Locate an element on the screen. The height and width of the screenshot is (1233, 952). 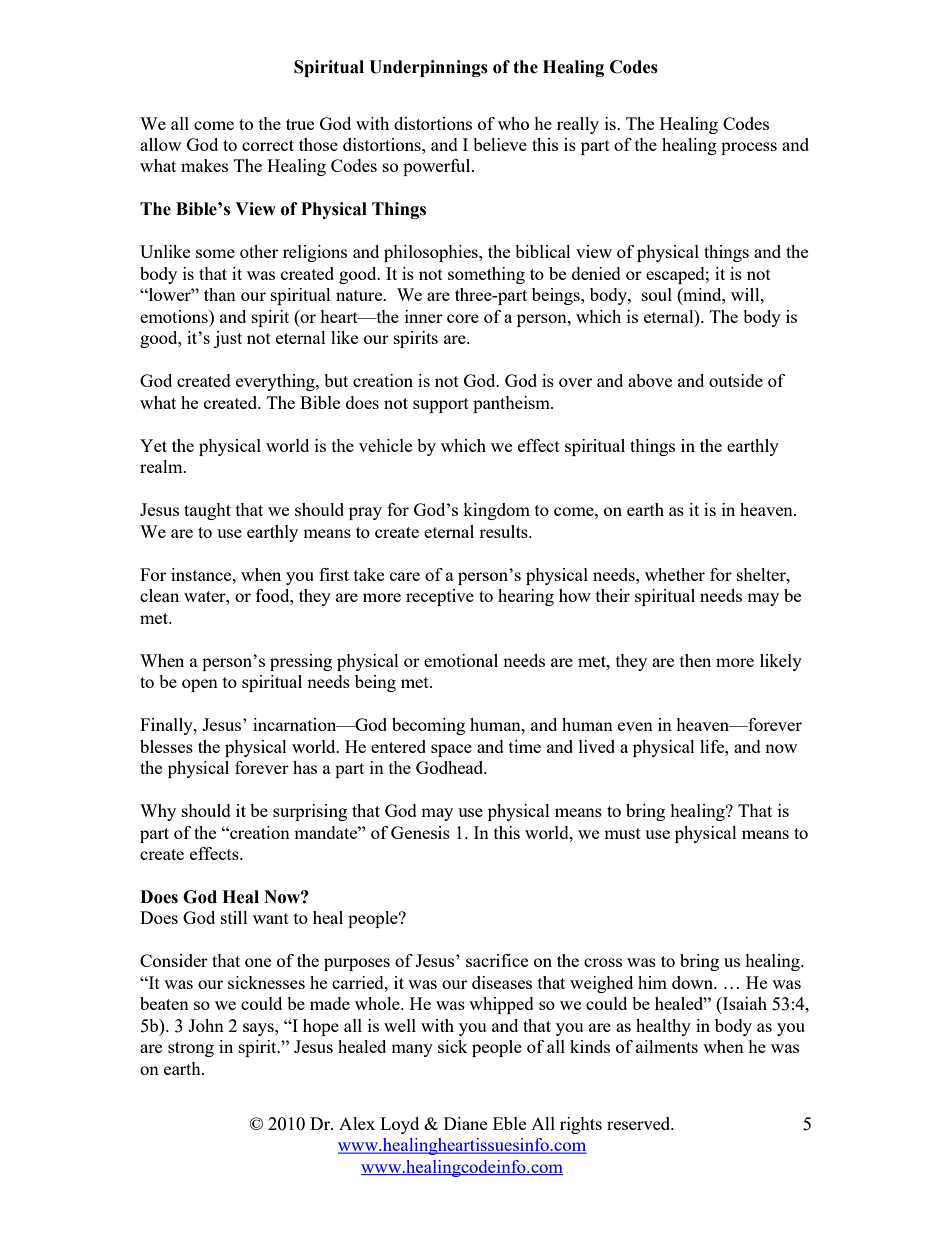
ailments is located at coordinates (667, 1046).
